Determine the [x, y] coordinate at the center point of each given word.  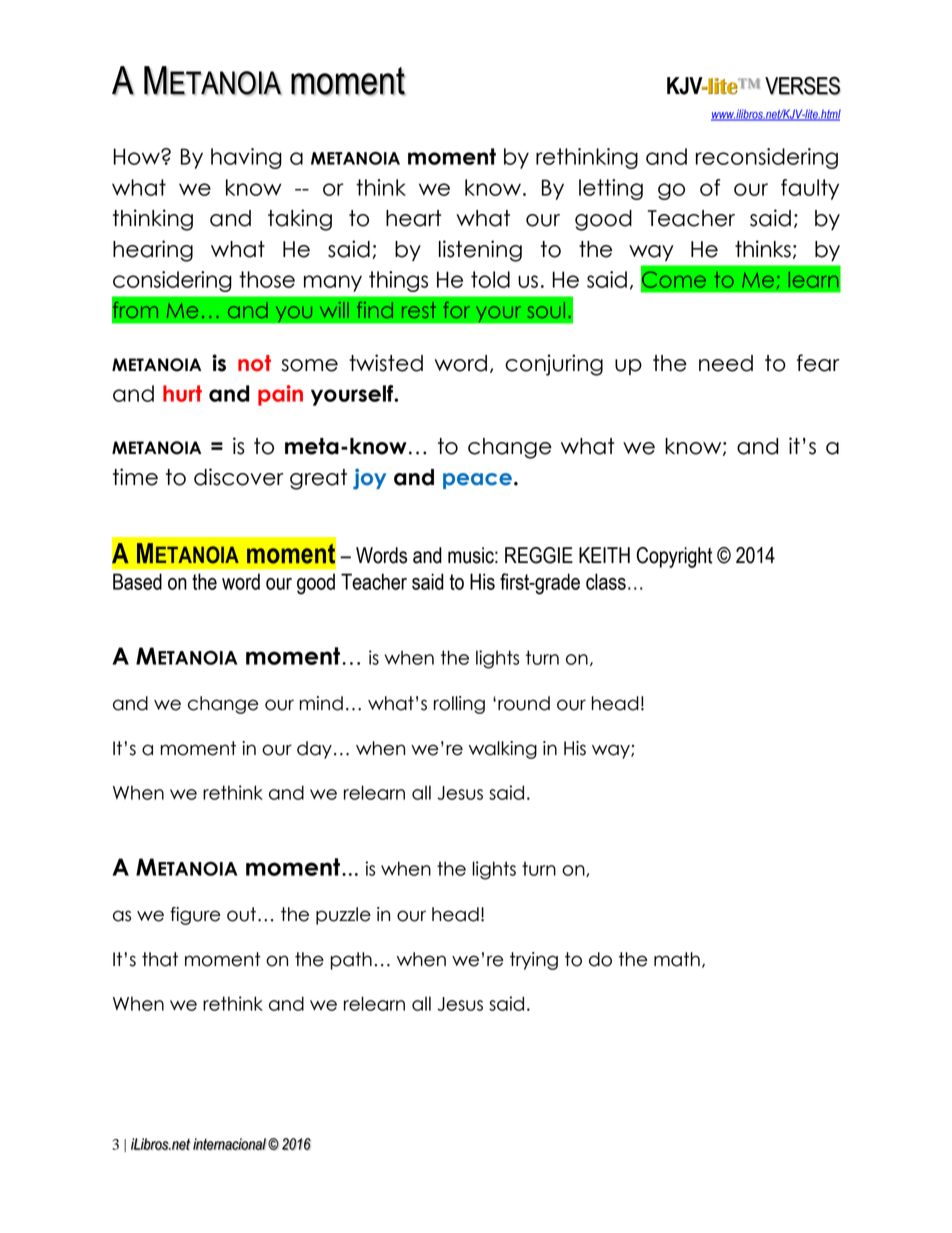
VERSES [803, 85]
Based [137, 581]
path [351, 961]
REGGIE [539, 555]
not [254, 363]
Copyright [674, 557]
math [677, 959]
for [457, 310]
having [246, 158]
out [241, 914]
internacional [229, 1144]
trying [534, 961]
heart [413, 218]
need [726, 363]
